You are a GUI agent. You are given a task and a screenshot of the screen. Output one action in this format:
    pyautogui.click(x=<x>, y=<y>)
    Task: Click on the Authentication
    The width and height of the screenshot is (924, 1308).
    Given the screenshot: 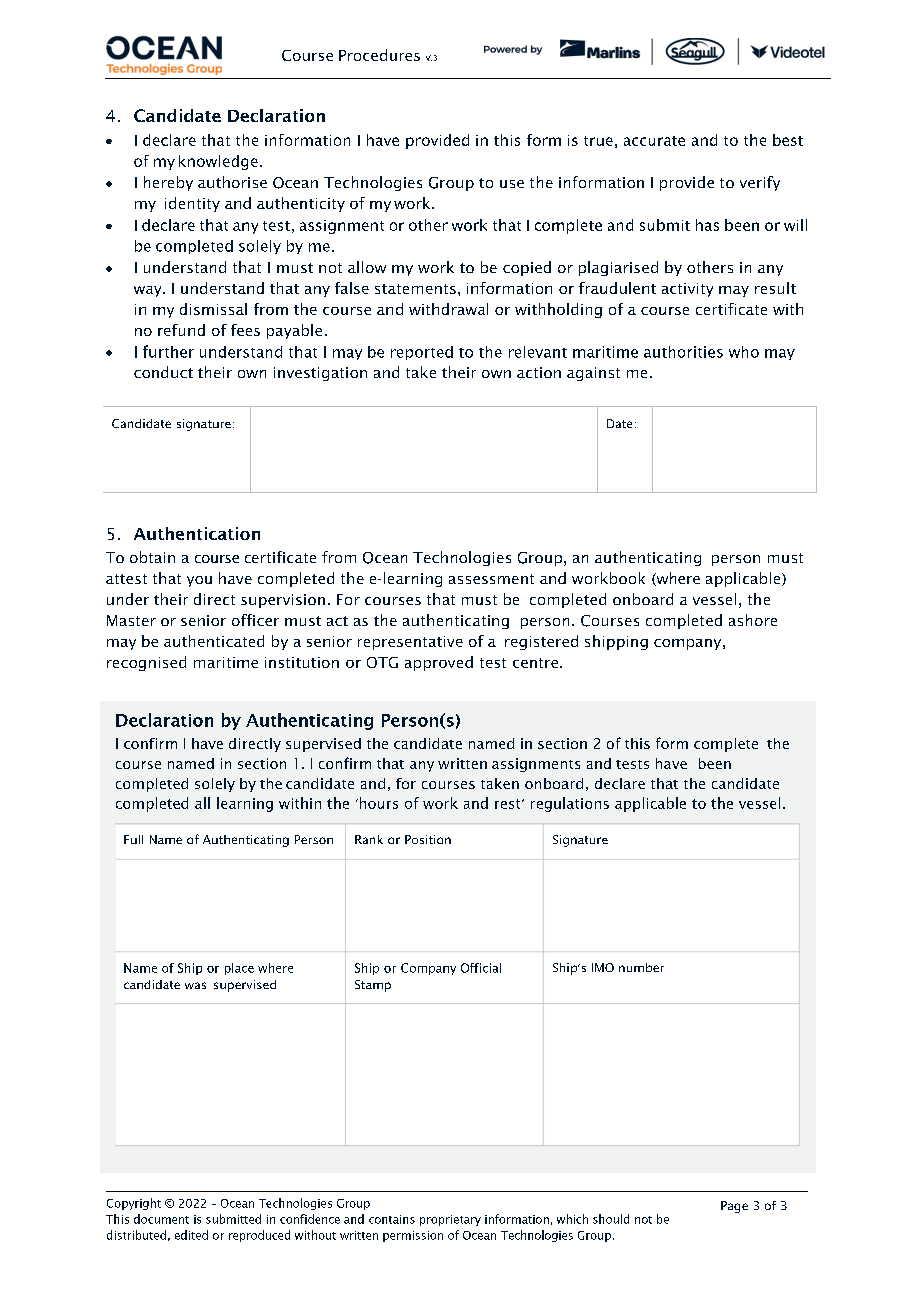 What is the action you would take?
    pyautogui.click(x=197, y=533)
